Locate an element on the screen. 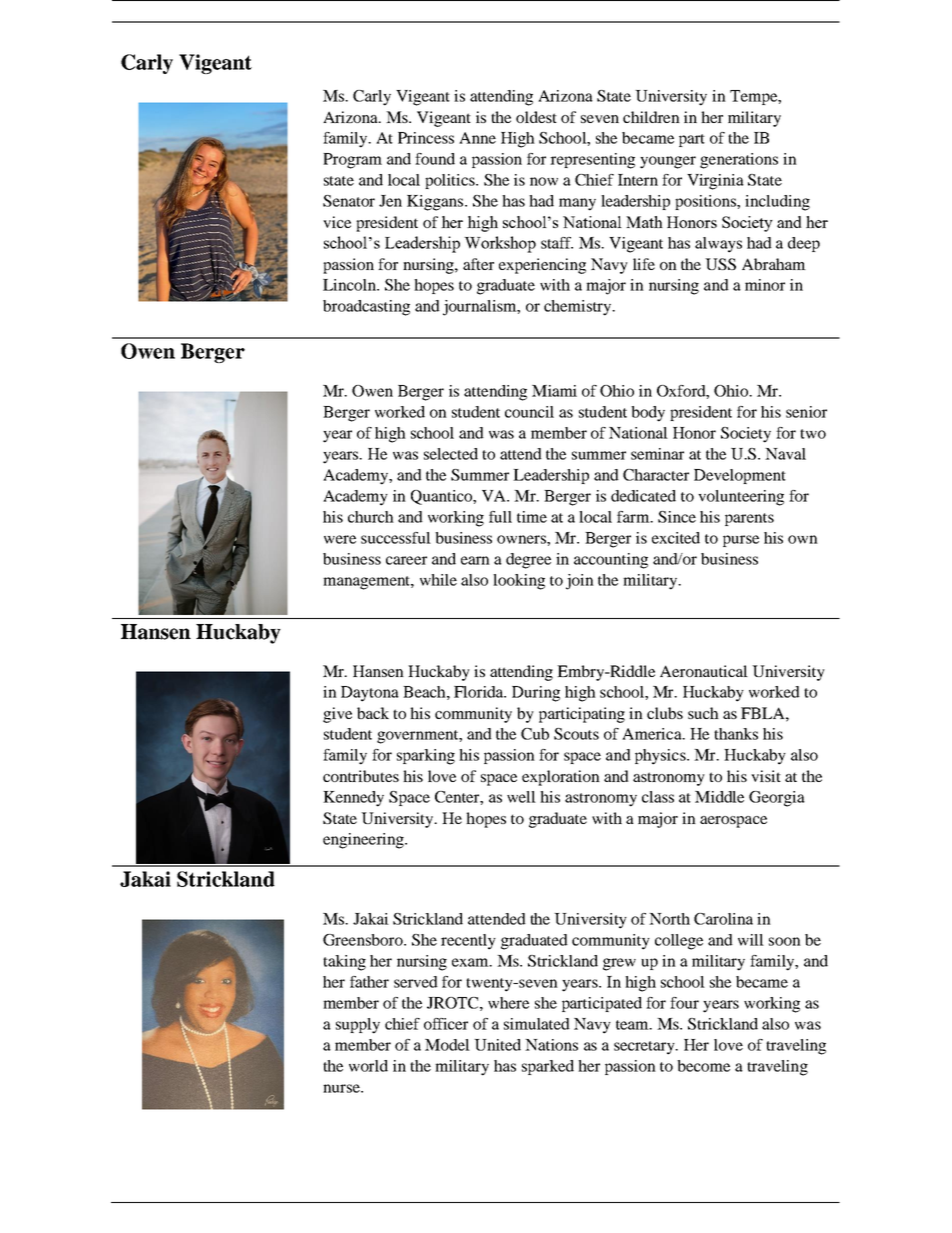  world is located at coordinates (368, 1066).
